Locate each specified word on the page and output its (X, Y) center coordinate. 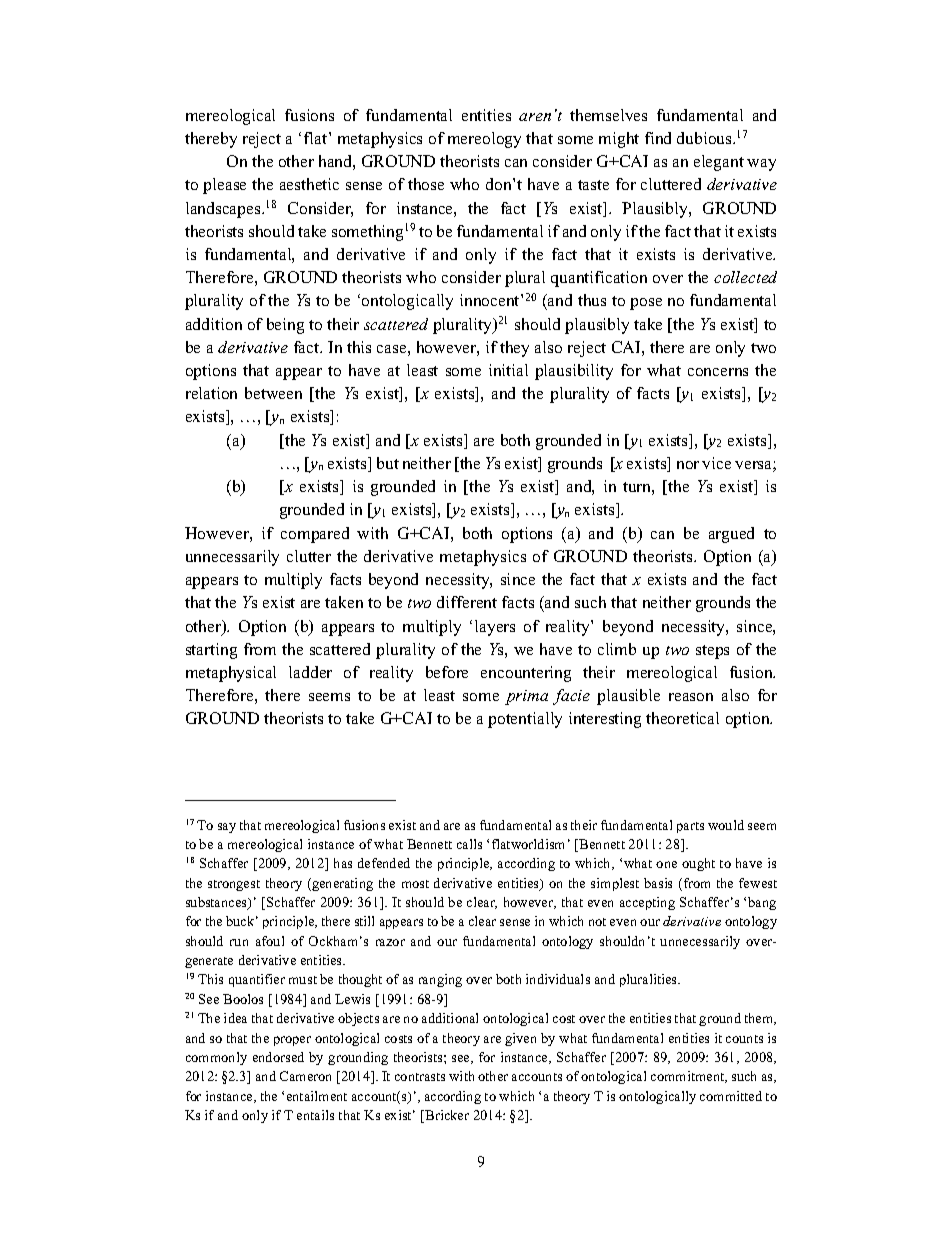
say (227, 828)
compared (315, 535)
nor (688, 465)
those (426, 184)
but (388, 463)
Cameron (305, 1076)
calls (469, 844)
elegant (719, 163)
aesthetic (309, 184)
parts (690, 827)
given (520, 1039)
